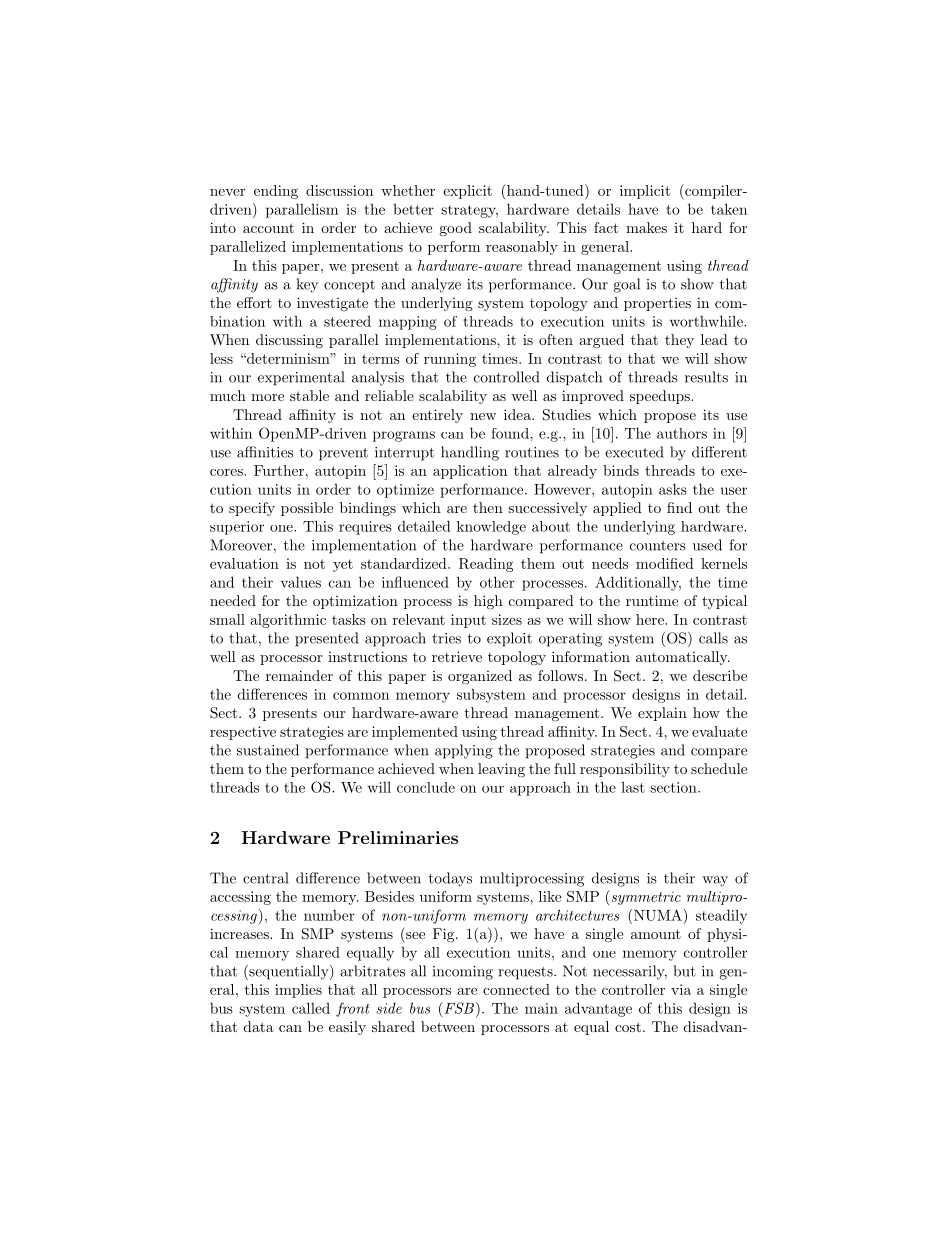 The height and width of the image is (1233, 952). I want to click on incoming, so click(463, 973).
